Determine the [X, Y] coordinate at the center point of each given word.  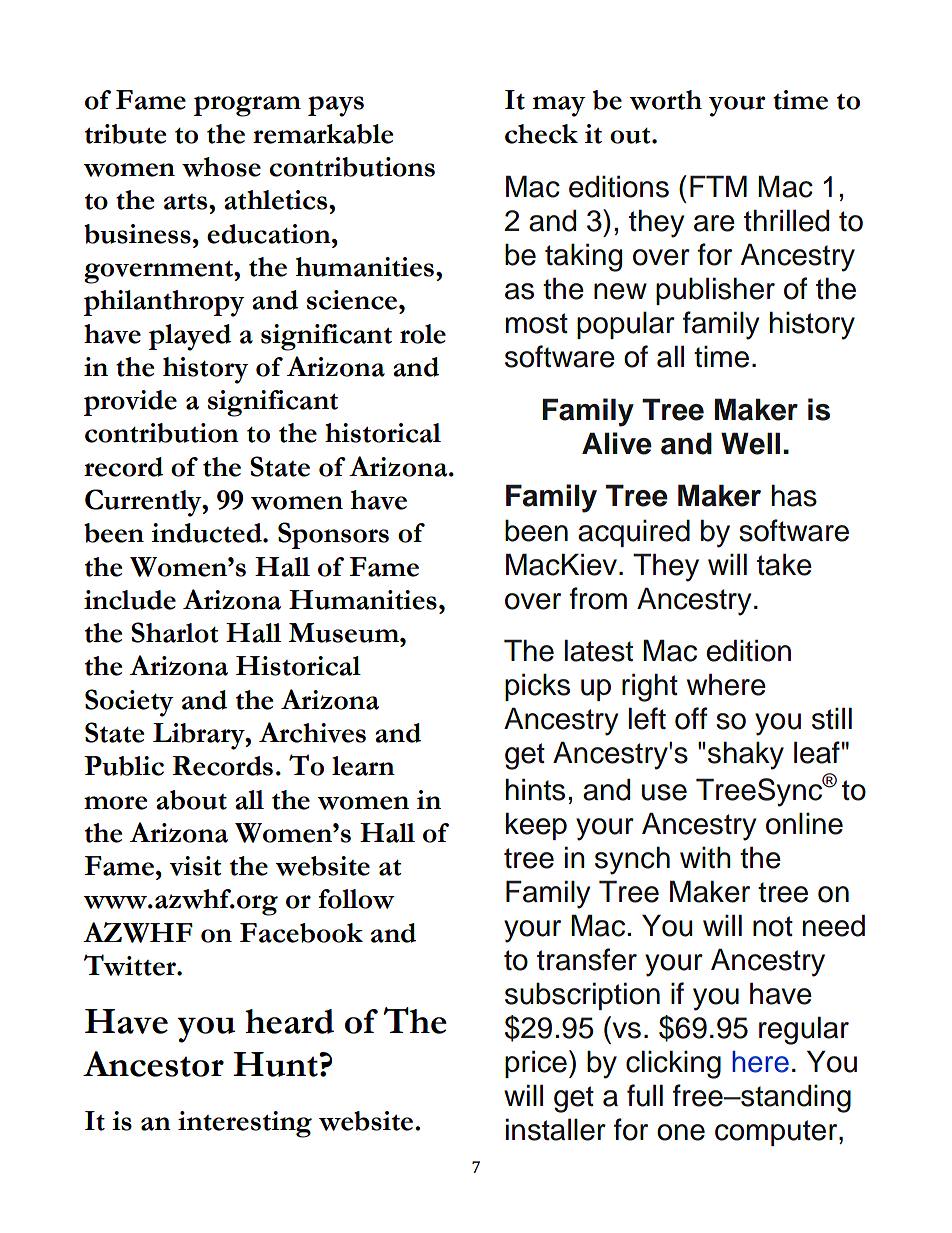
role [423, 334]
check [541, 134]
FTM [718, 186]
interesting [245, 1124]
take [784, 564]
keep [536, 826]
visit [195, 866]
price [536, 1064]
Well [750, 443]
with [705, 857]
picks [537, 687]
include [130, 600]
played [190, 337]
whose [221, 167]
